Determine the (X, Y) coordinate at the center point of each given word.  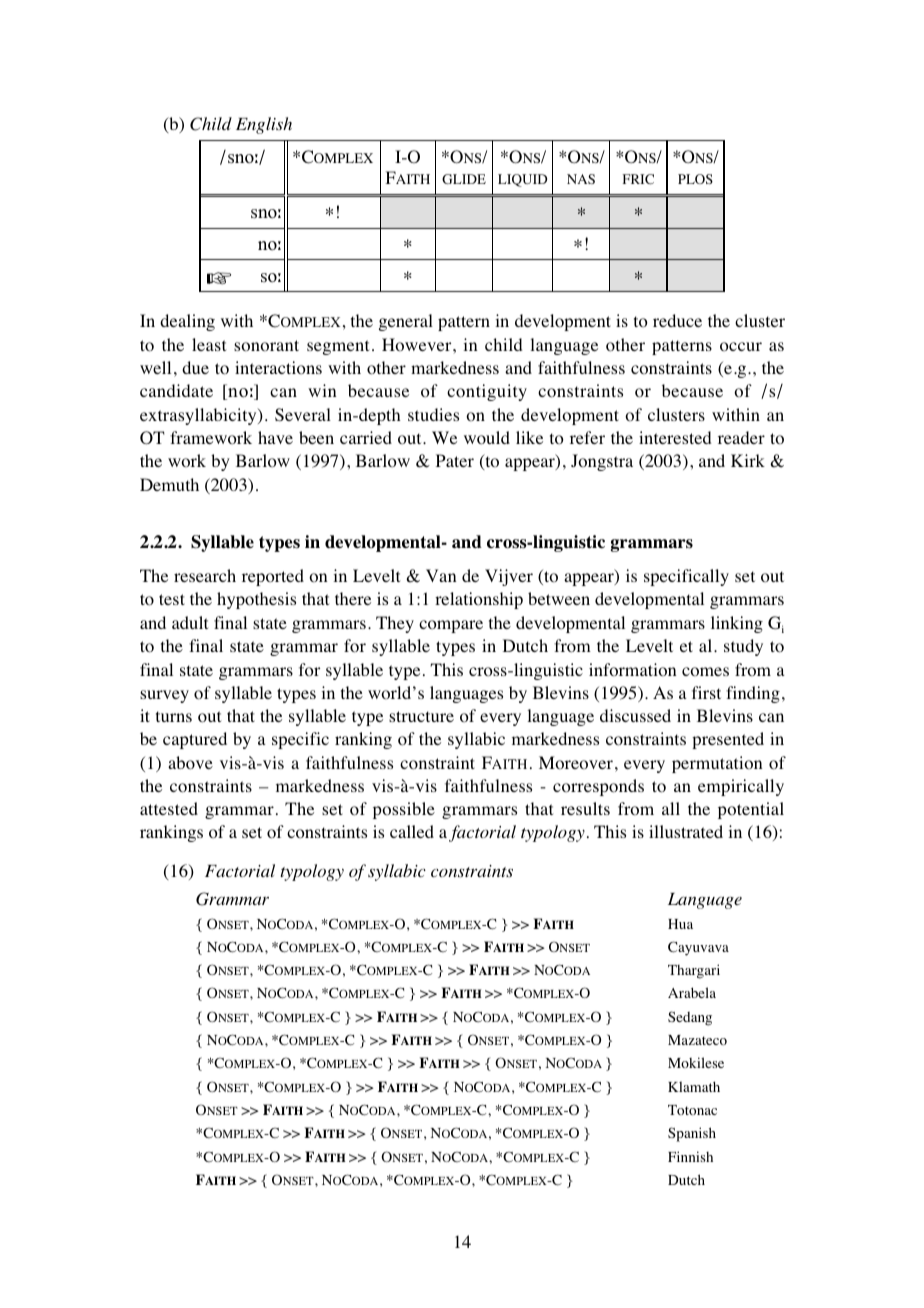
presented (728, 740)
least (209, 344)
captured (195, 740)
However (418, 345)
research (205, 575)
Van (441, 575)
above (190, 763)
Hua (680, 924)
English (264, 125)
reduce (677, 320)
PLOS (695, 179)
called (412, 831)
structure (421, 716)
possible (404, 810)
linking (737, 624)
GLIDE (464, 179)
